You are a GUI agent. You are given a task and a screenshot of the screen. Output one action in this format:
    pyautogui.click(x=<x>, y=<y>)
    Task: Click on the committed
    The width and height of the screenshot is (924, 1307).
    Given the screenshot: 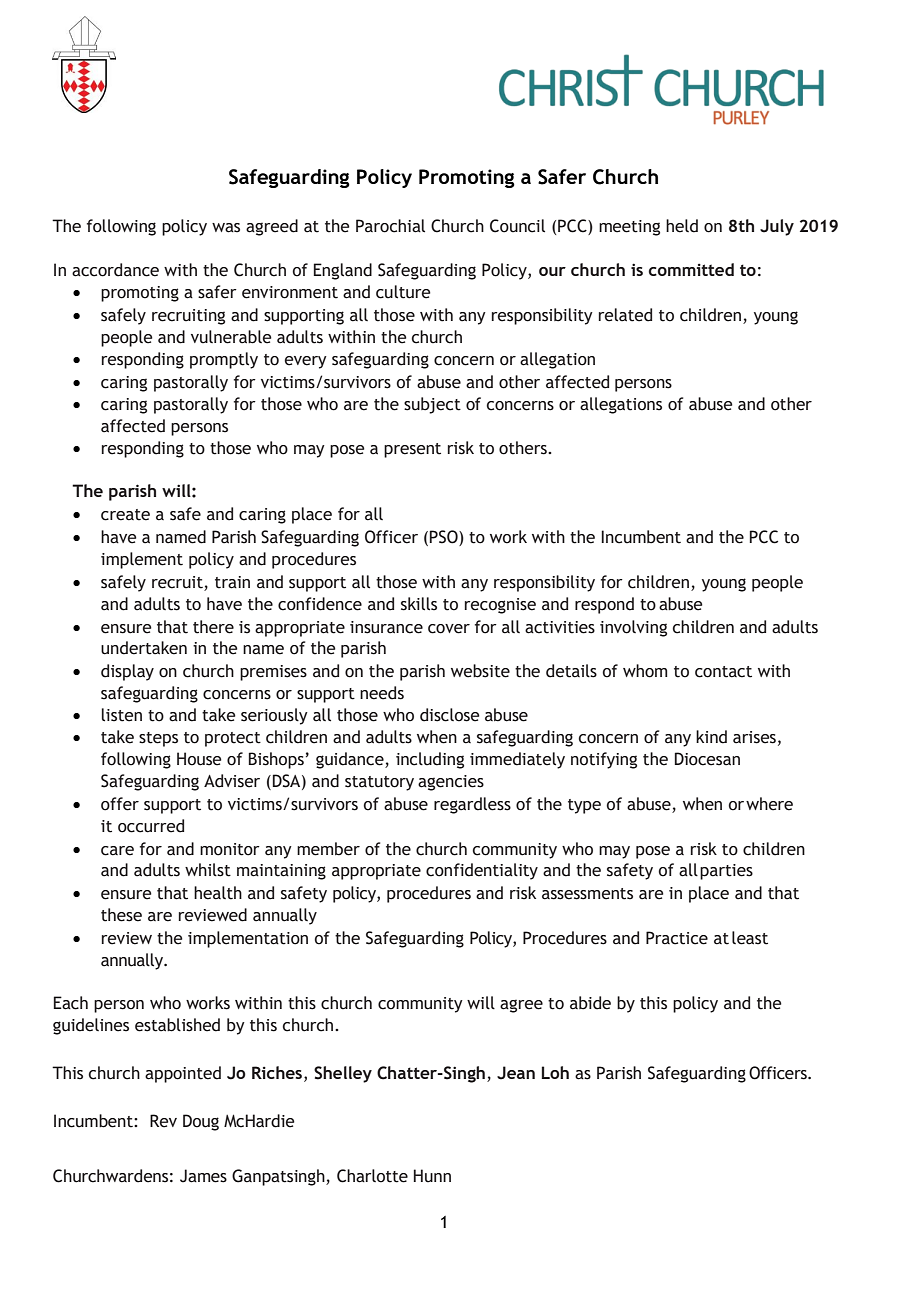 What is the action you would take?
    pyautogui.click(x=691, y=269)
